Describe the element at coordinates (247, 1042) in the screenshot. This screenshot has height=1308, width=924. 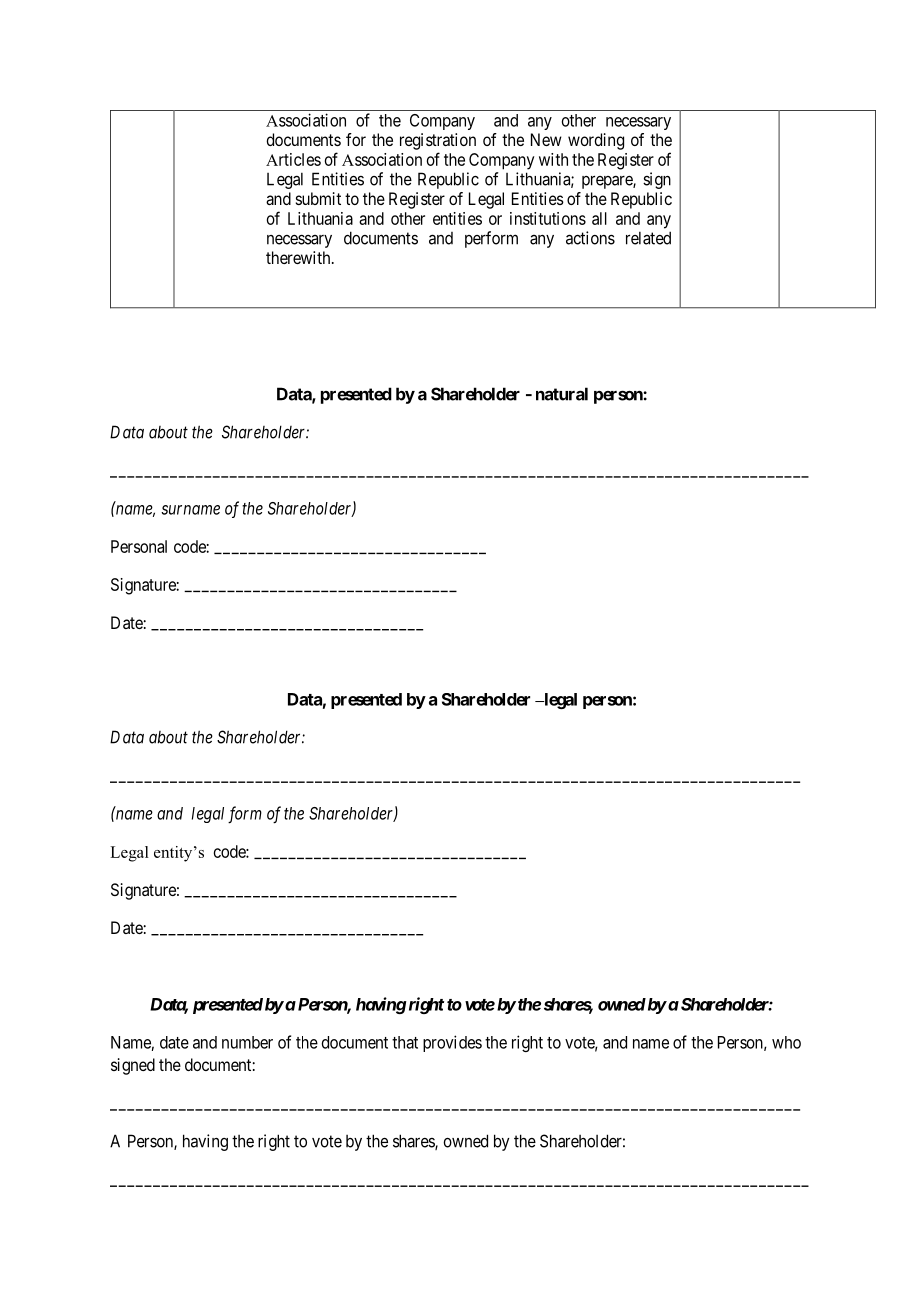
I see `number` at that location.
